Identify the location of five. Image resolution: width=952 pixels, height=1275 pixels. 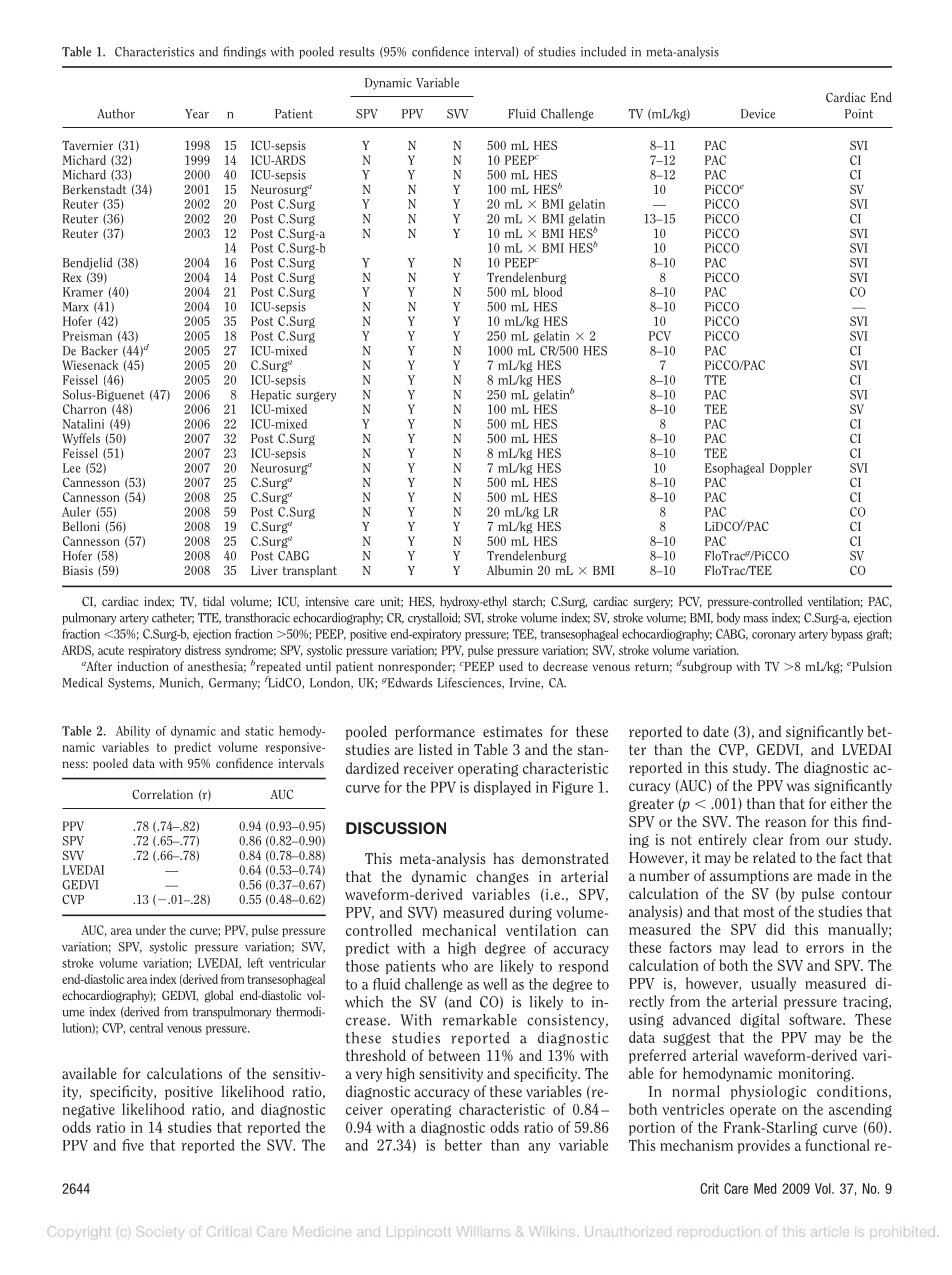
(133, 1145).
